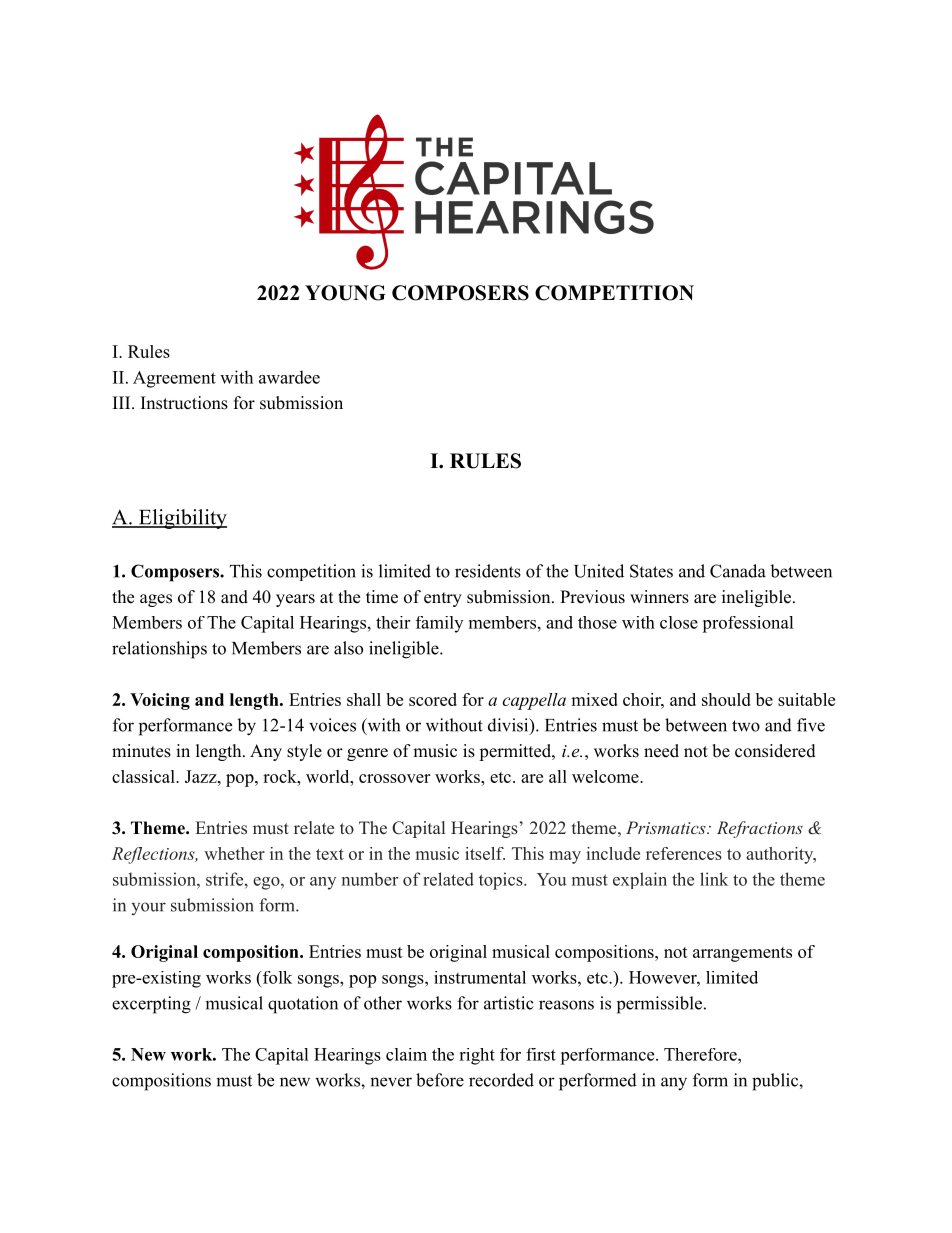 The width and height of the screenshot is (952, 1233). What do you see at coordinates (488, 571) in the screenshot?
I see `residents` at bounding box center [488, 571].
